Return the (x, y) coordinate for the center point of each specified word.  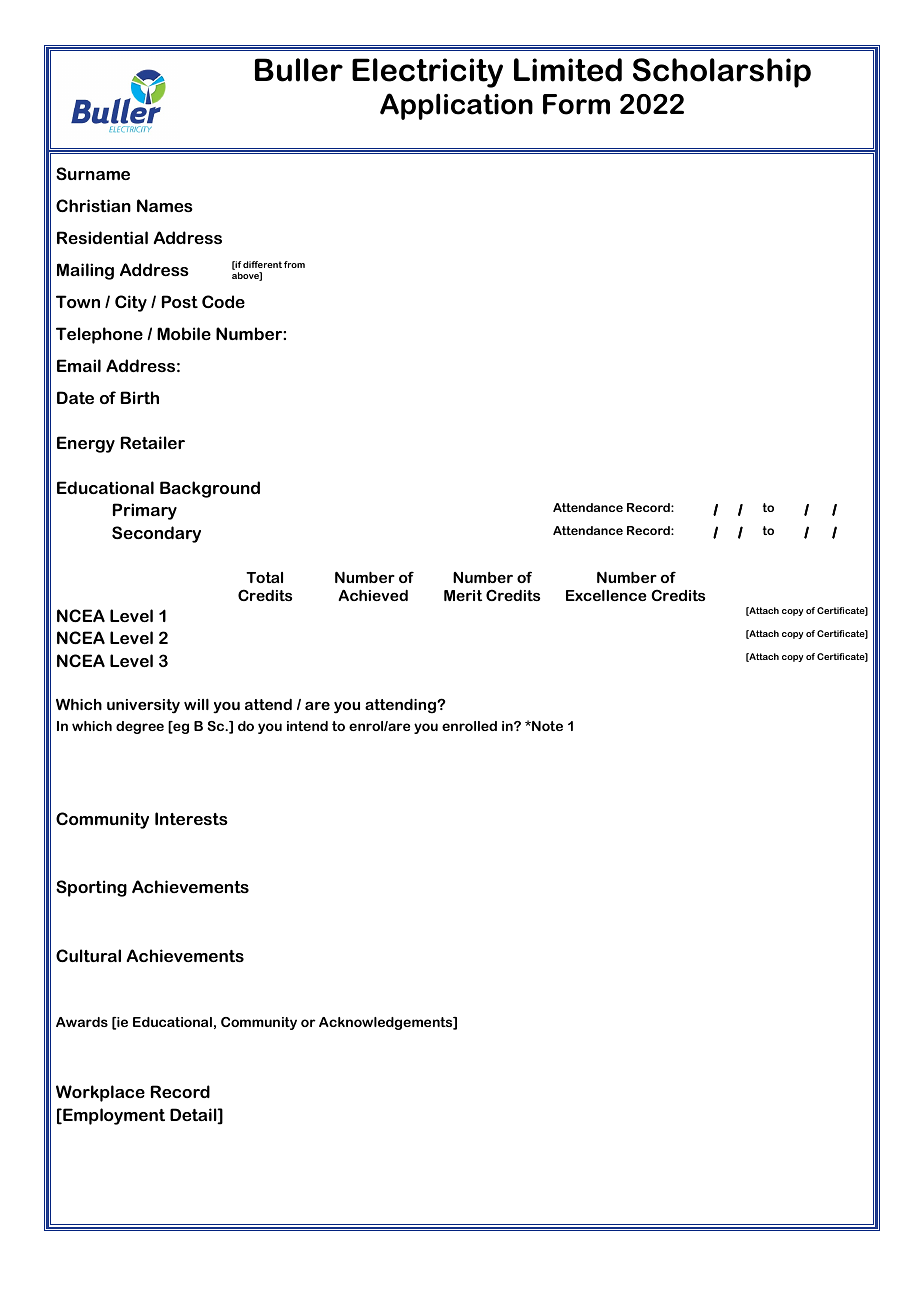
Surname (93, 173)
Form (576, 104)
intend (307, 726)
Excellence (606, 595)
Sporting (91, 888)
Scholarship (722, 73)
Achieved (373, 595)
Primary (145, 511)
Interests (191, 818)
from (294, 264)
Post (180, 301)
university (143, 706)
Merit (463, 595)
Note (546, 726)
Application (456, 106)
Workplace (100, 1093)
